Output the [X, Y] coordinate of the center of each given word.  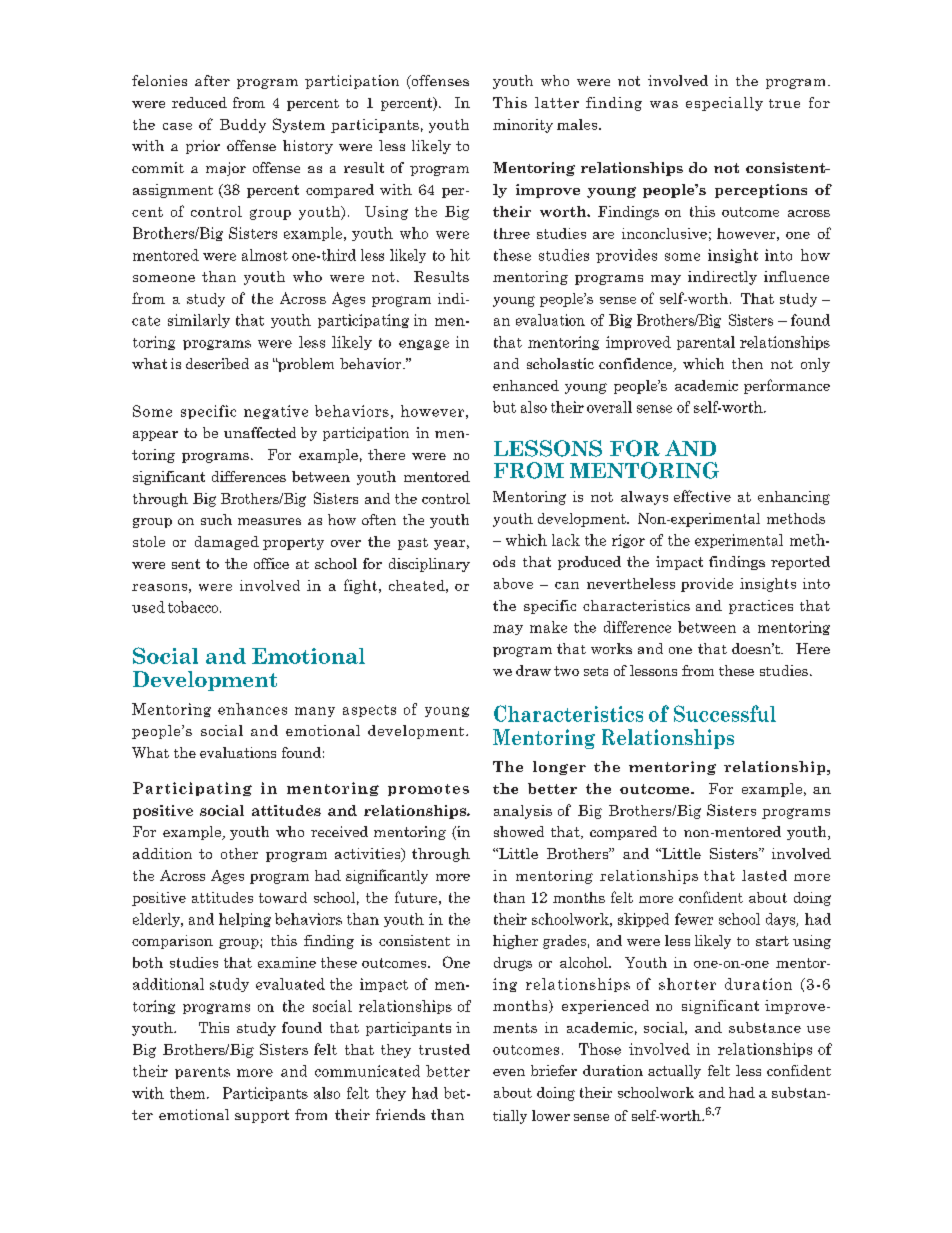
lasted [764, 875]
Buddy [243, 126]
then [747, 363]
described [217, 363]
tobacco [194, 607]
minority [523, 126]
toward [283, 897]
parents [202, 1073]
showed [519, 831]
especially [724, 104]
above [513, 583]
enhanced [526, 385]
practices [761, 607]
